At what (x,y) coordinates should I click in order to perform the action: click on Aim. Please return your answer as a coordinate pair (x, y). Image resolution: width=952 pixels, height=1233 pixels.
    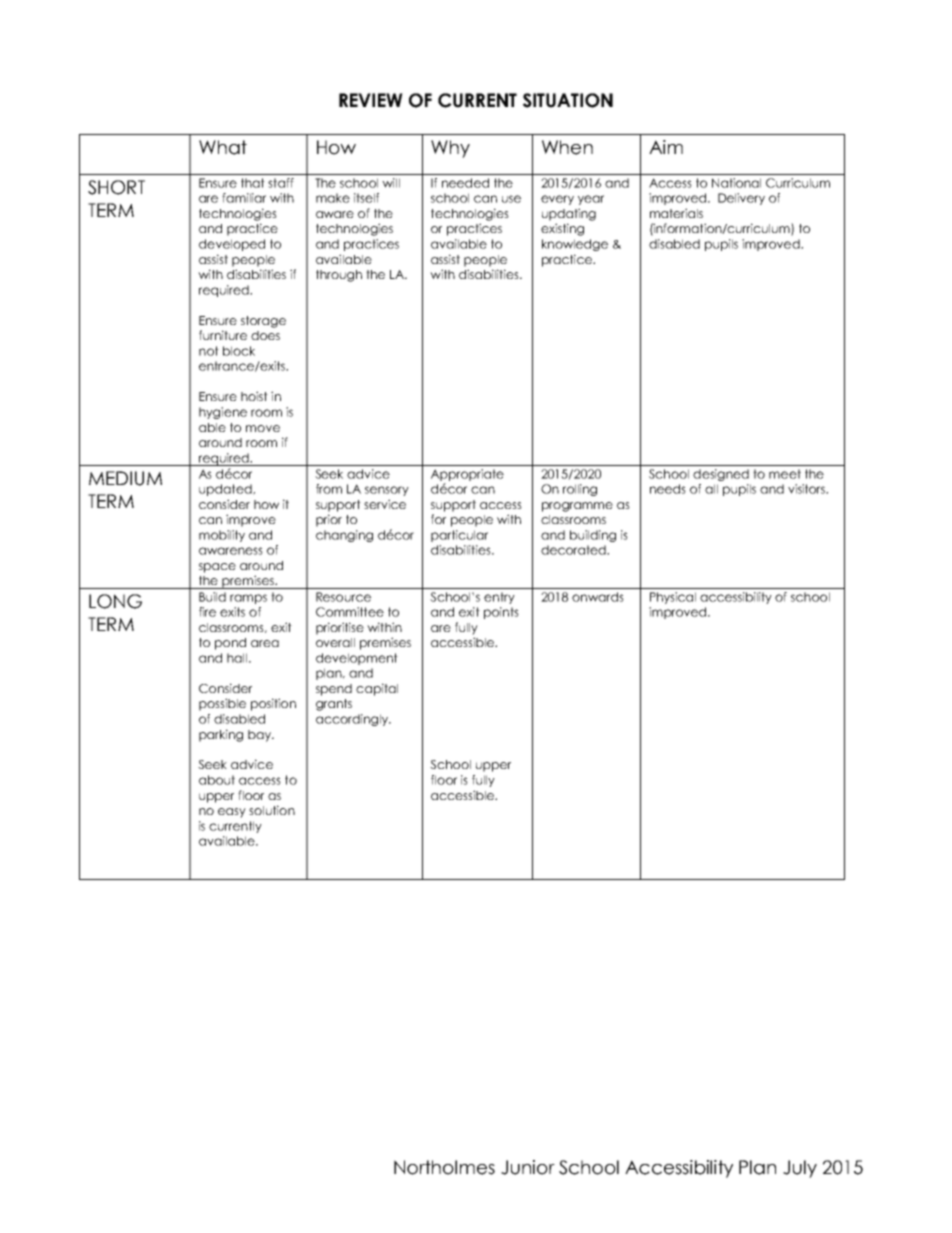
    Looking at the image, I should click on (666, 147).
